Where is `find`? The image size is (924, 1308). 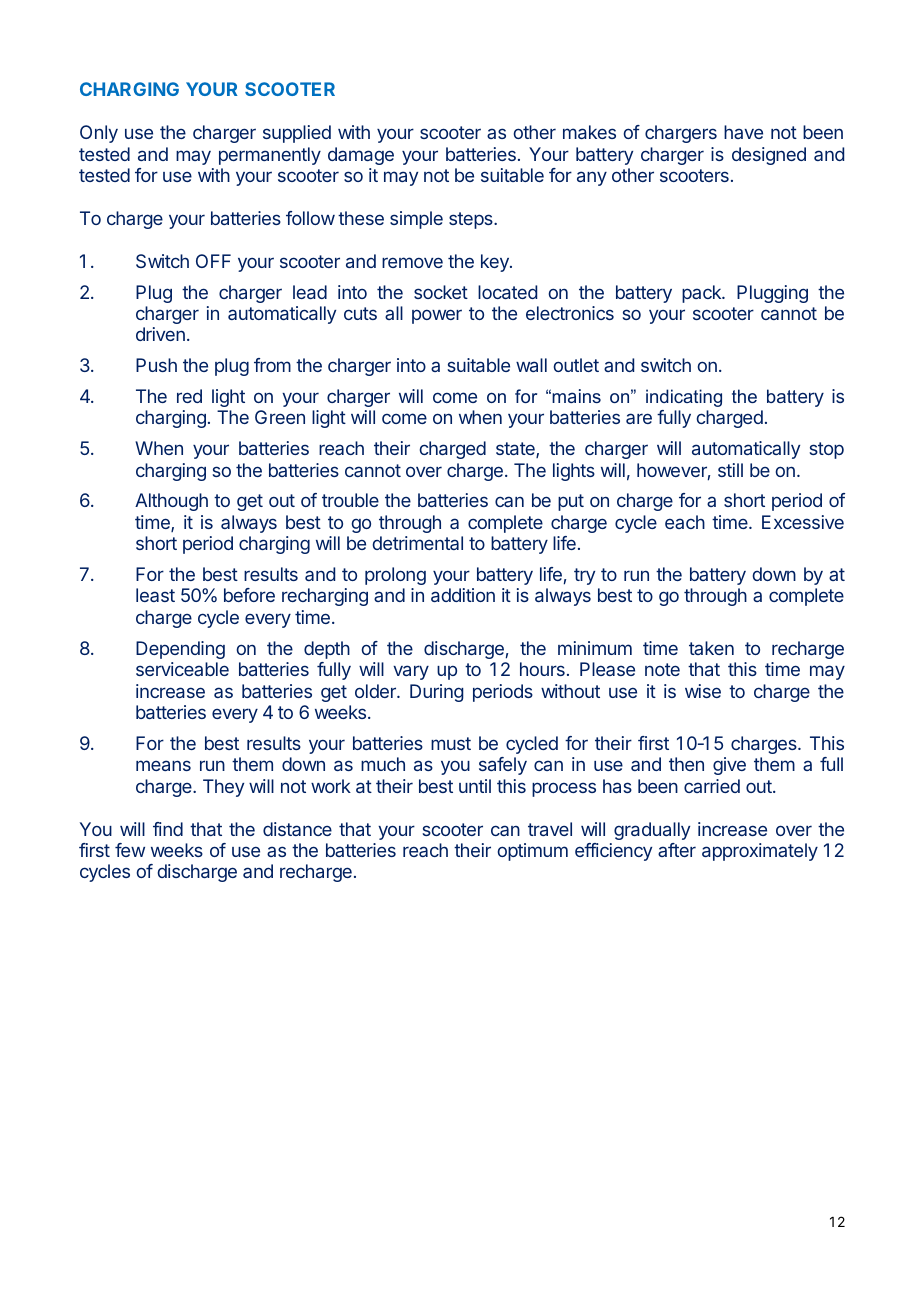 find is located at coordinates (168, 829).
